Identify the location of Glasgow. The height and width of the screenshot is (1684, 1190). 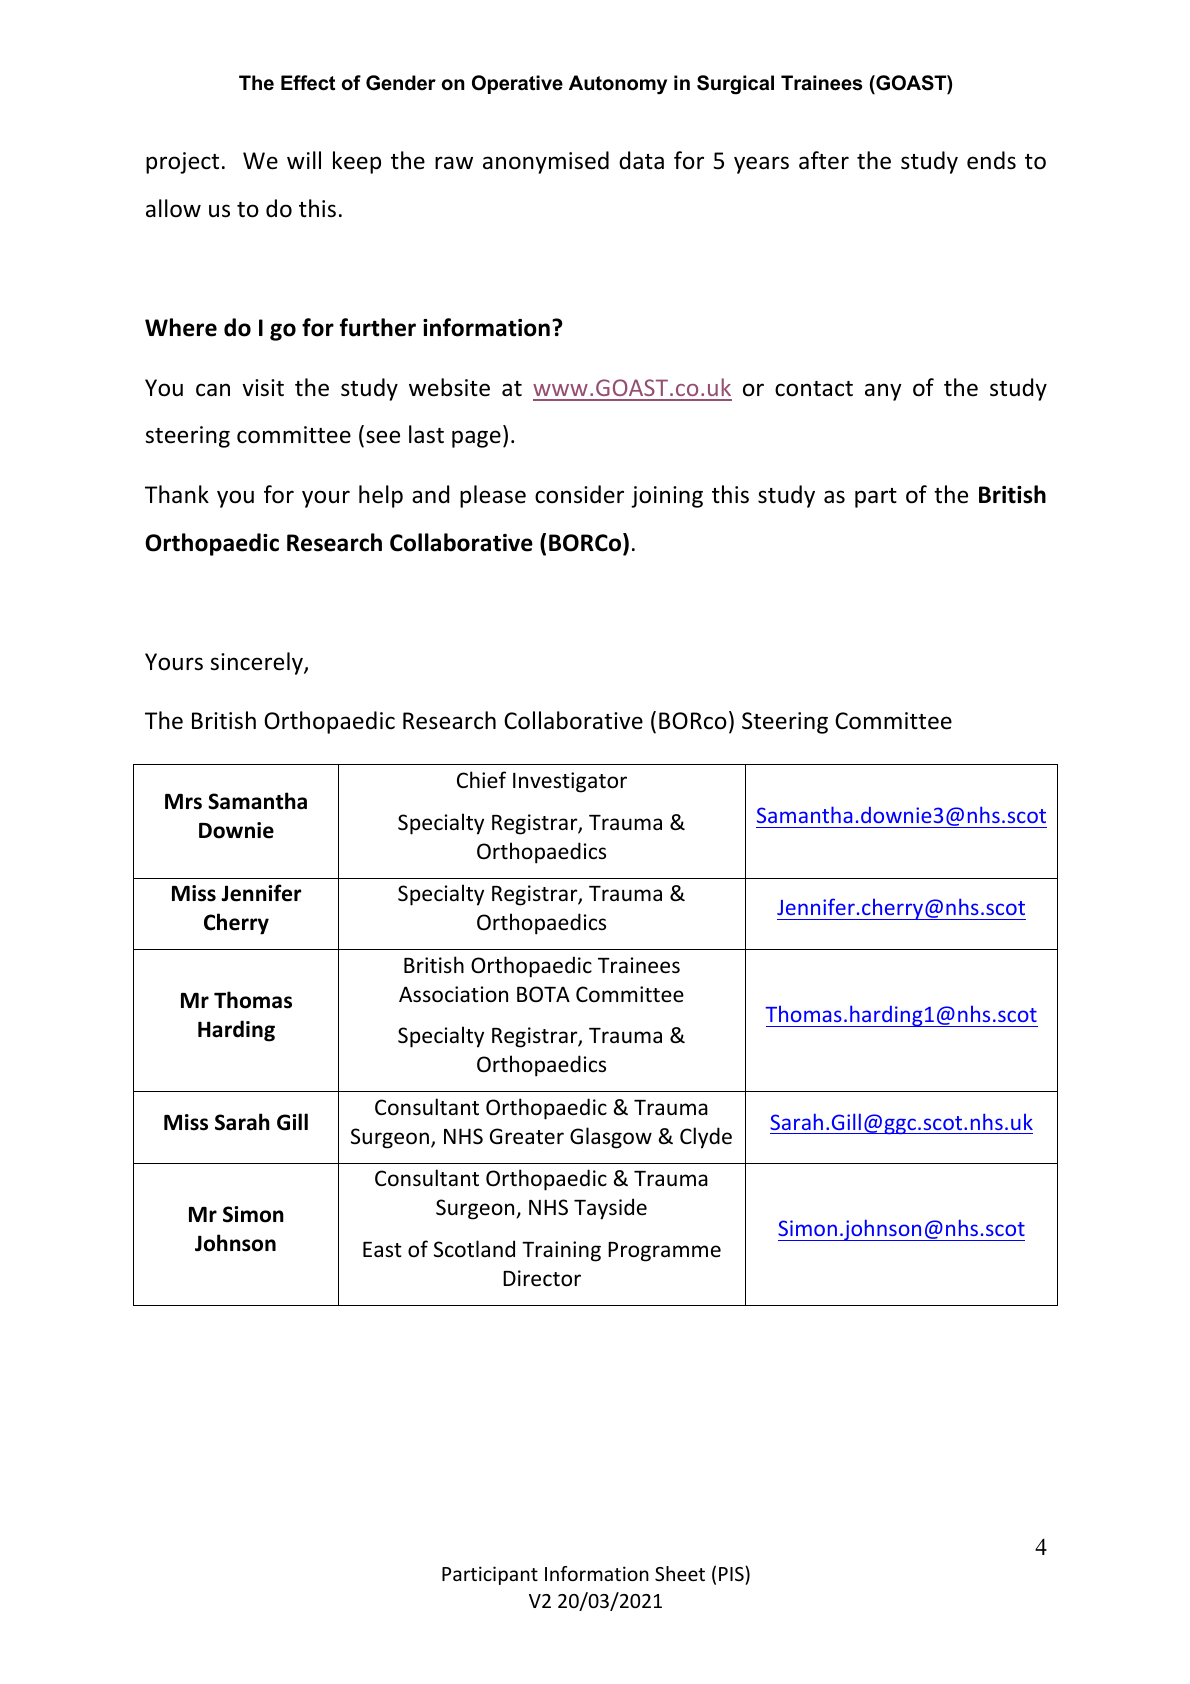
(611, 1138).
